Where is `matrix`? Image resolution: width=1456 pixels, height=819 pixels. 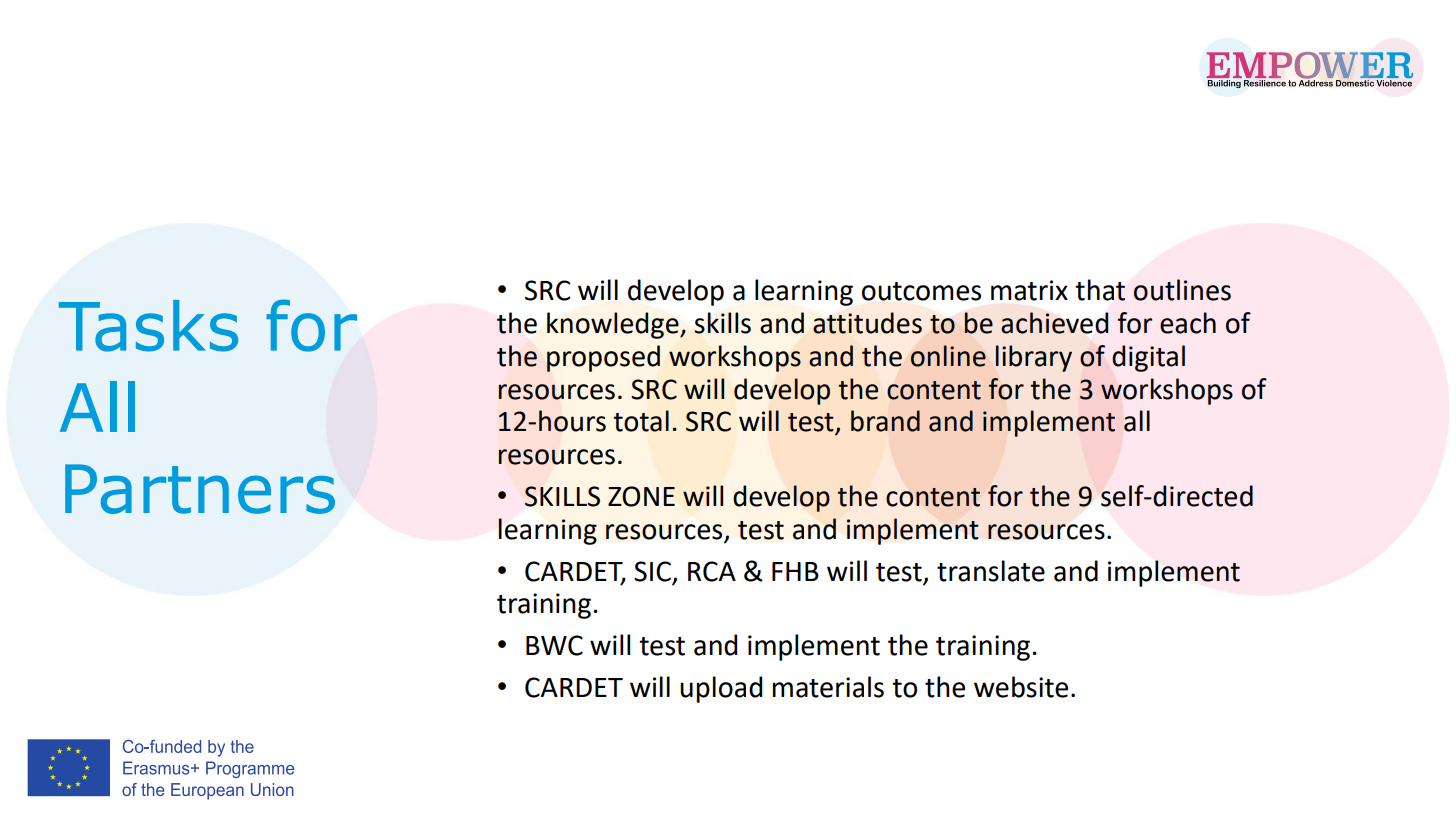
matrix is located at coordinates (1029, 290).
